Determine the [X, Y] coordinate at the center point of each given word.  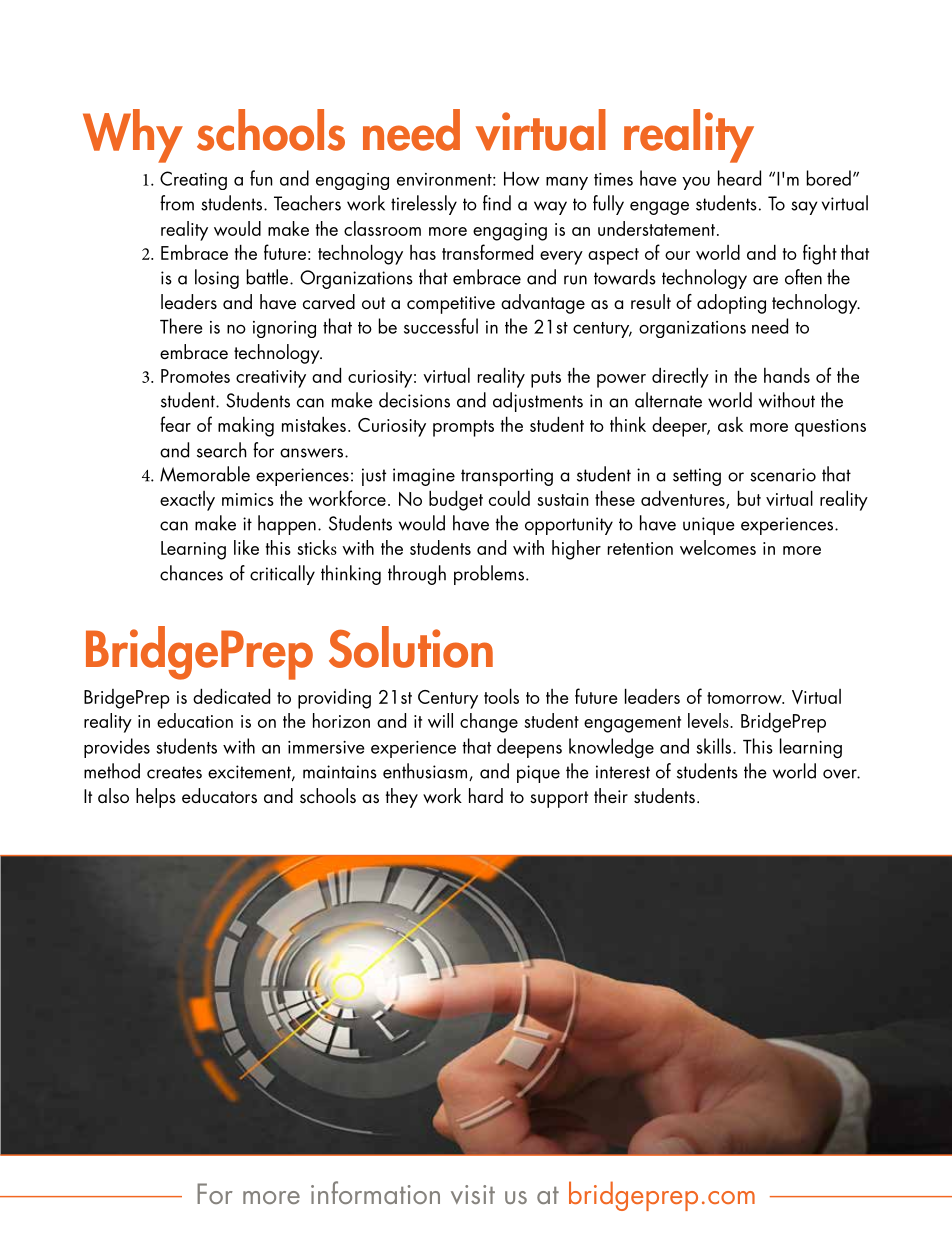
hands [787, 375]
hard [486, 795]
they [402, 798]
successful [441, 326]
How [522, 179]
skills [715, 746]
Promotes [195, 376]
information [375, 1192]
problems [489, 575]
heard [739, 178]
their [611, 796]
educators [219, 796]
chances [191, 573]
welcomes [718, 547]
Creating [193, 180]
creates [174, 772]
